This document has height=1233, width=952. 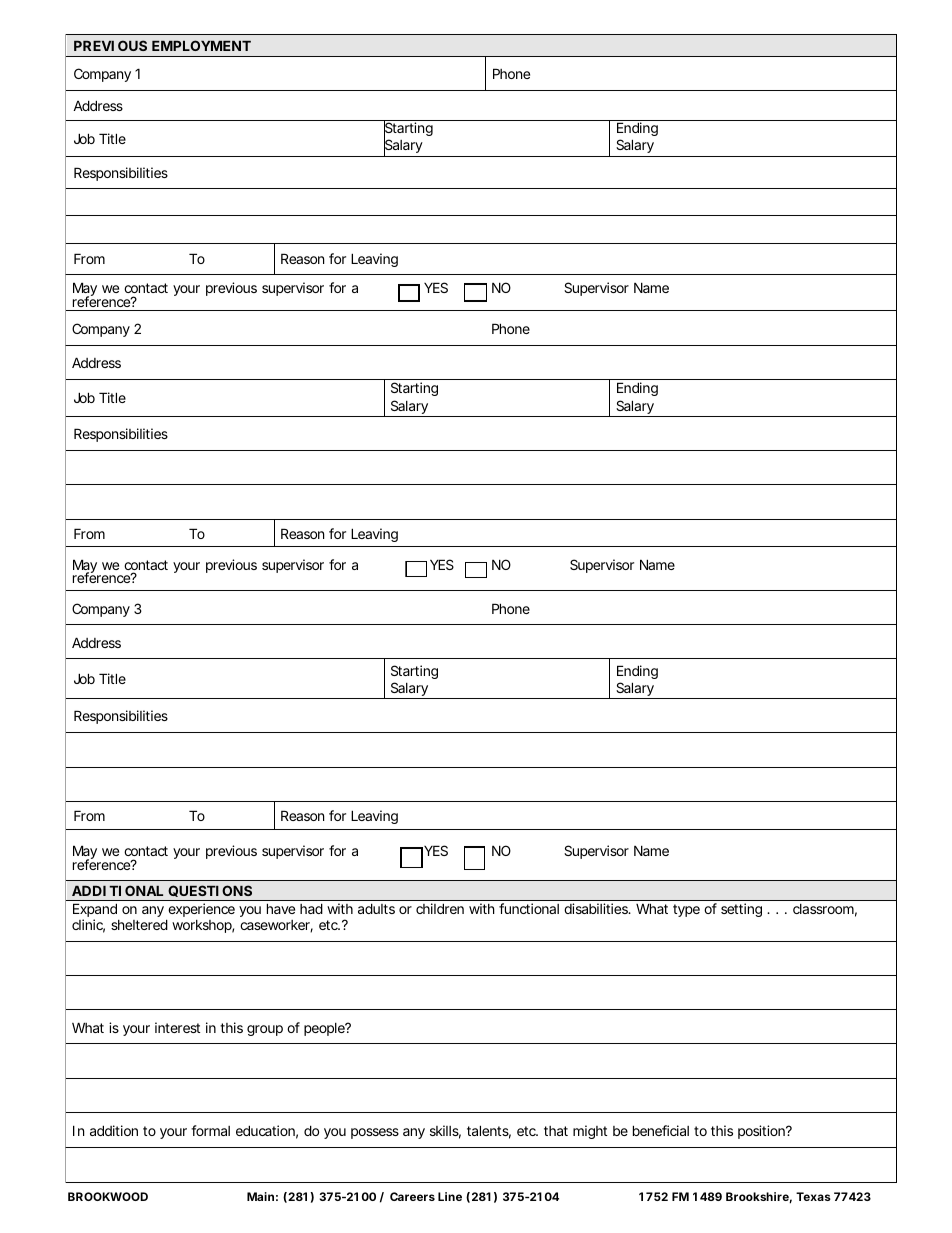 What do you see at coordinates (686, 910) in the document?
I see `type` at bounding box center [686, 910].
